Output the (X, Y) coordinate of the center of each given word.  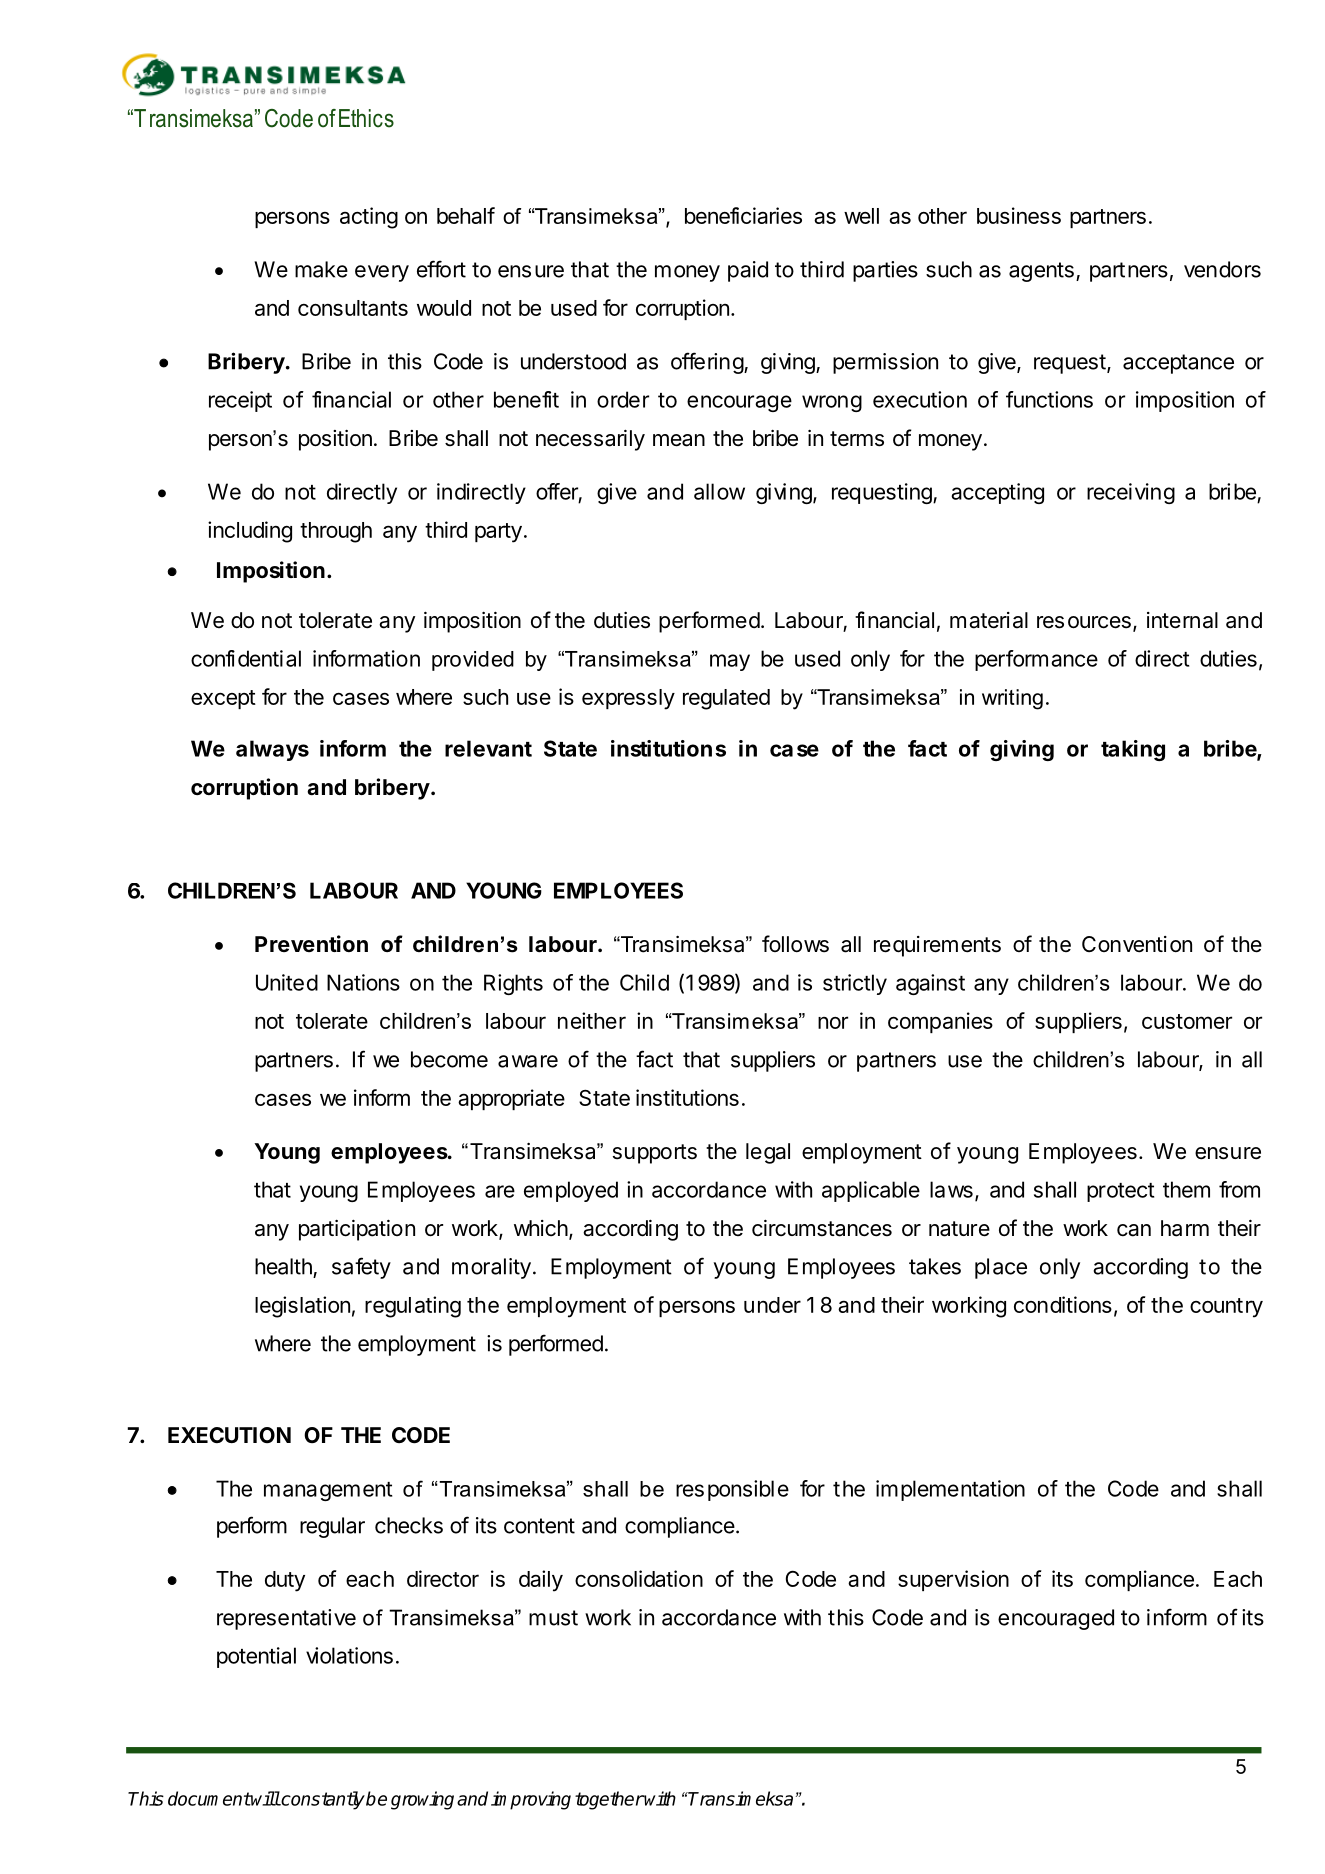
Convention (1137, 944)
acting (369, 218)
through (336, 532)
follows (795, 944)
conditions (1063, 1304)
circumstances (822, 1228)
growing (422, 1800)
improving (531, 1800)
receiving (1131, 493)
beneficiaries (743, 215)
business (1019, 215)
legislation (302, 1307)
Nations (363, 982)
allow (719, 491)
